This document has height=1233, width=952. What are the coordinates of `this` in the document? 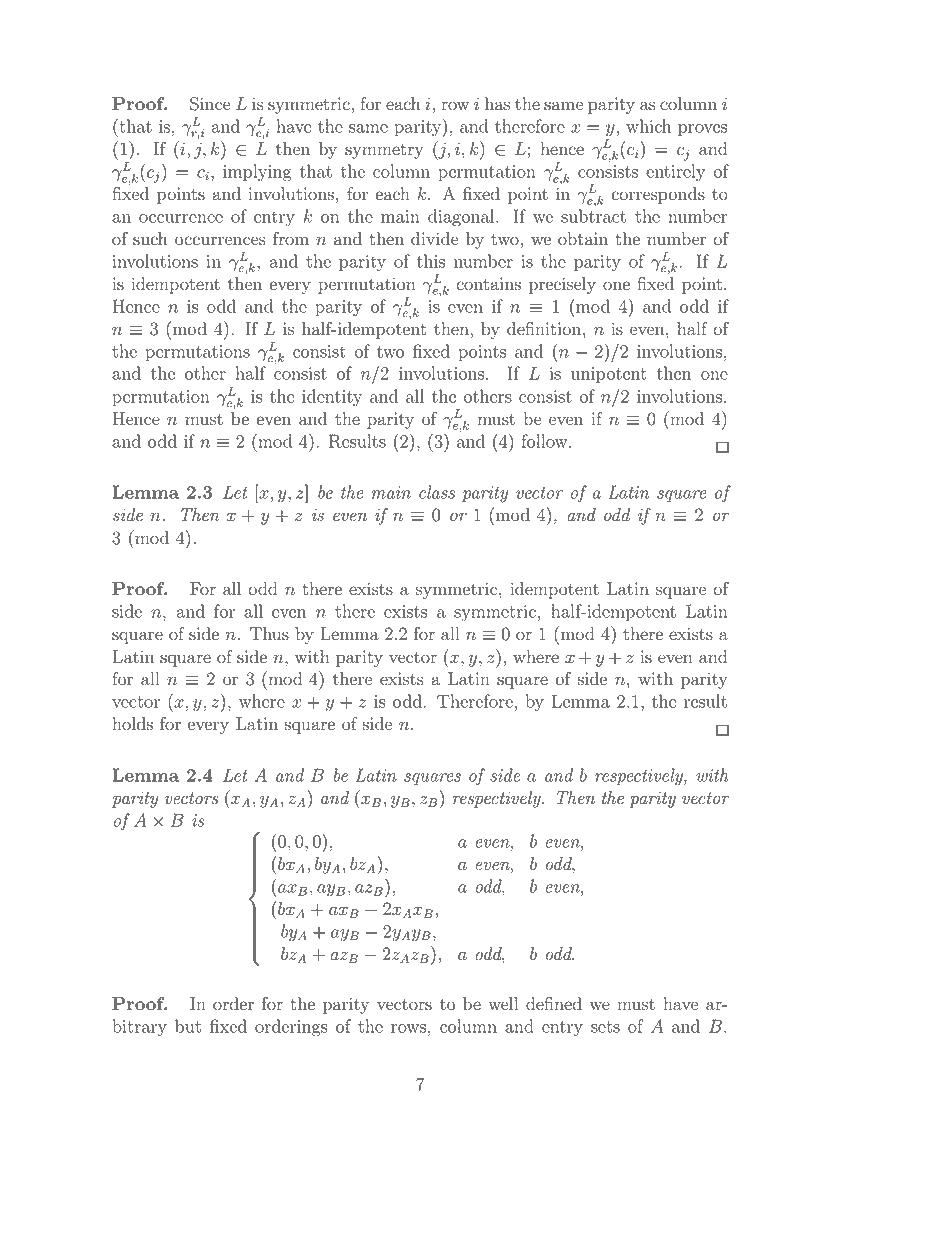 It's located at (431, 261).
